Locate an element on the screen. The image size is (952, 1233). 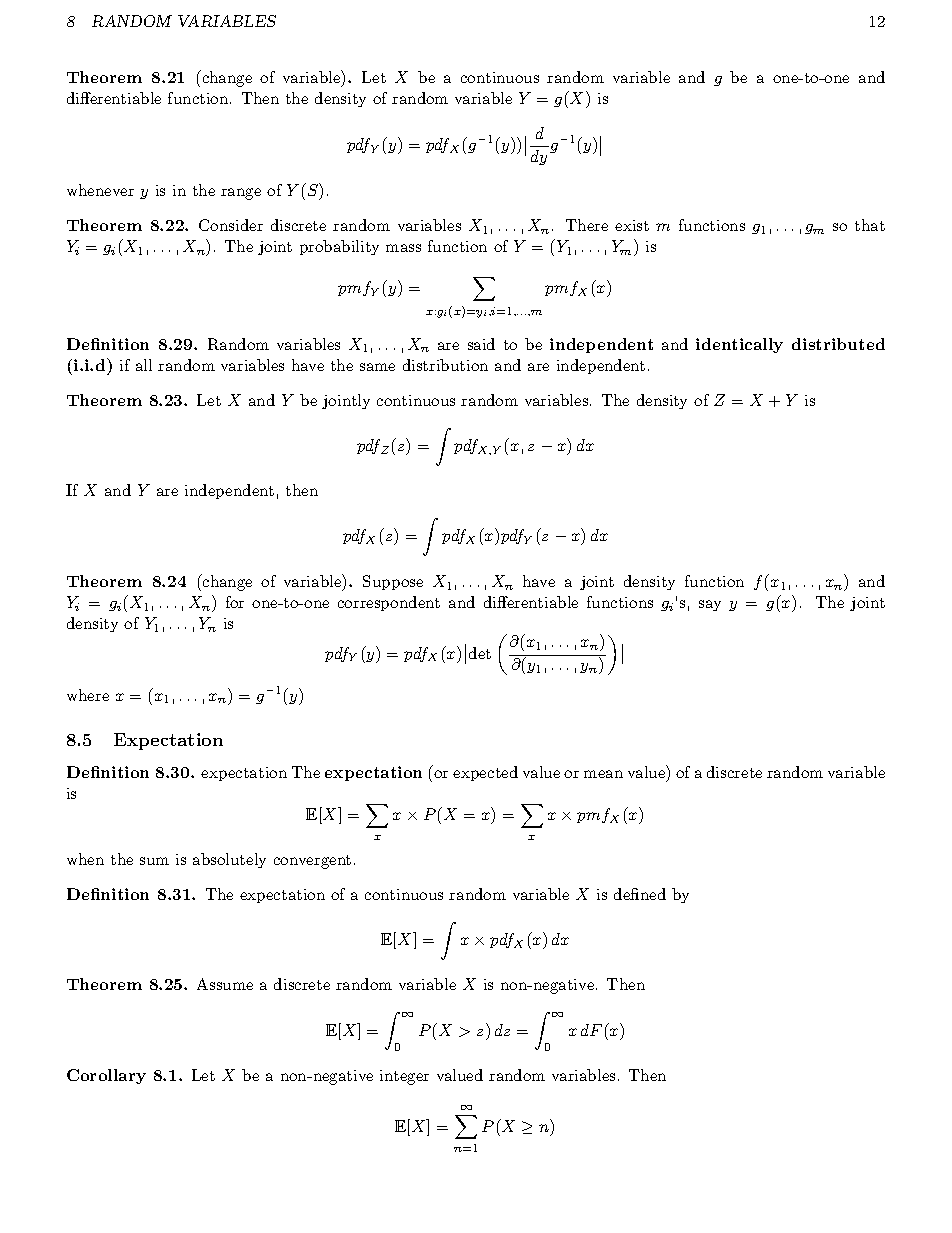
det is located at coordinates (480, 653).
